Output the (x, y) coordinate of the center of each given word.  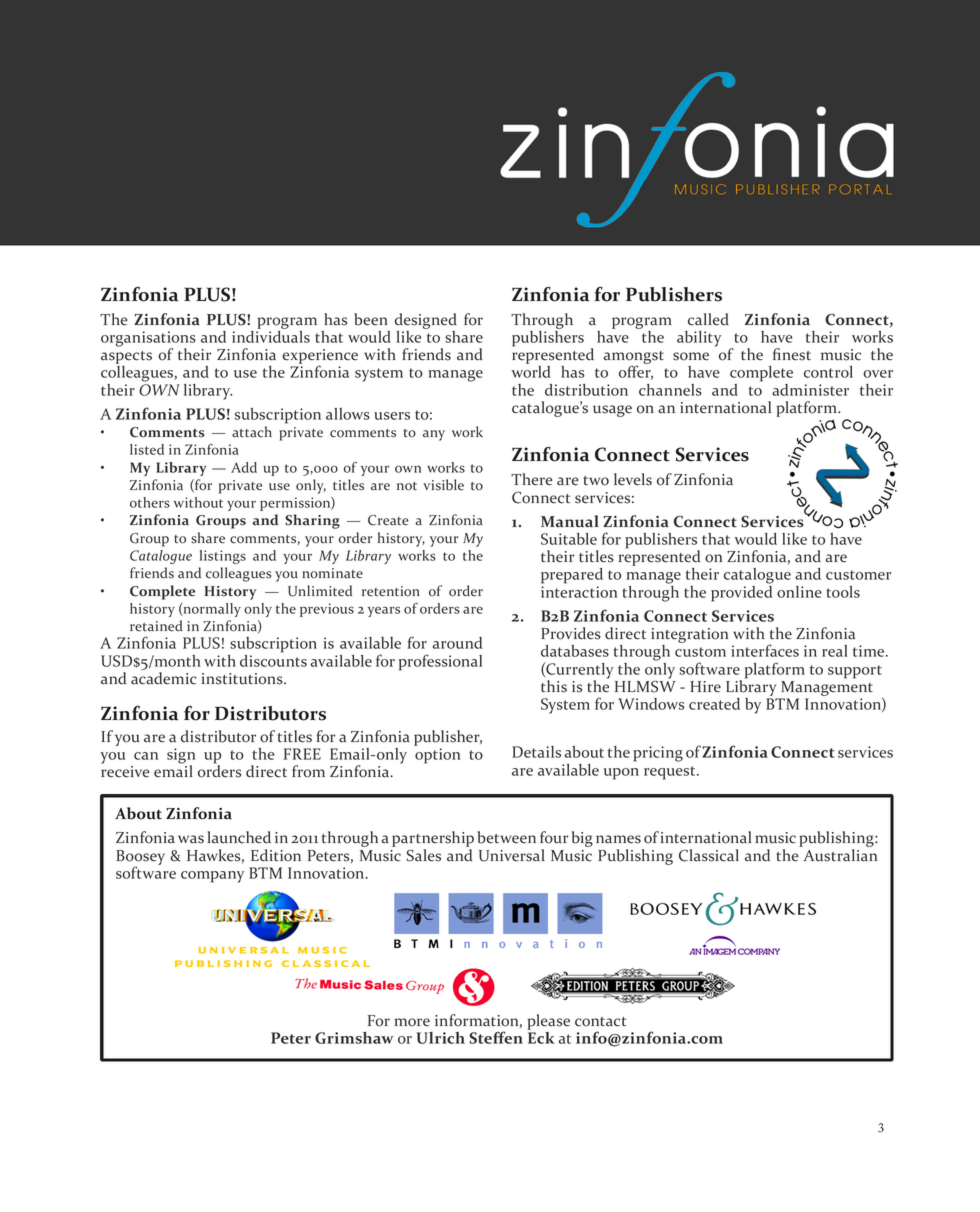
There (532, 479)
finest (792, 354)
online (799, 592)
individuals (271, 335)
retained (156, 626)
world (531, 372)
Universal (512, 855)
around (457, 643)
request (671, 773)
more (412, 1022)
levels (633, 479)
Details (536, 752)
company (212, 877)
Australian (840, 855)
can (146, 756)
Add (244, 467)
